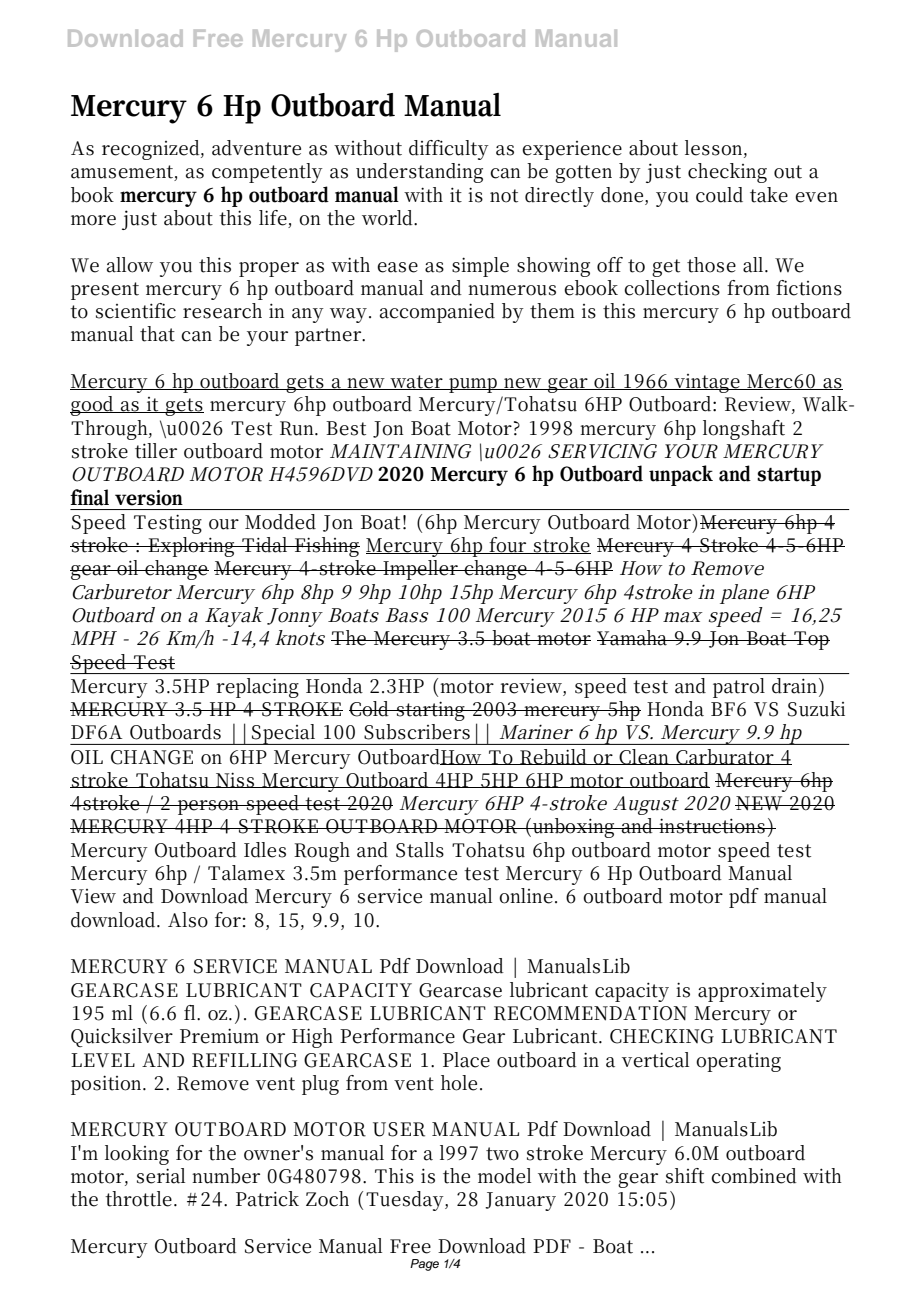 This screenshot has height=1308, width=924. What do you see at coordinates (188, 920) in the screenshot?
I see `Also` at bounding box center [188, 920].
